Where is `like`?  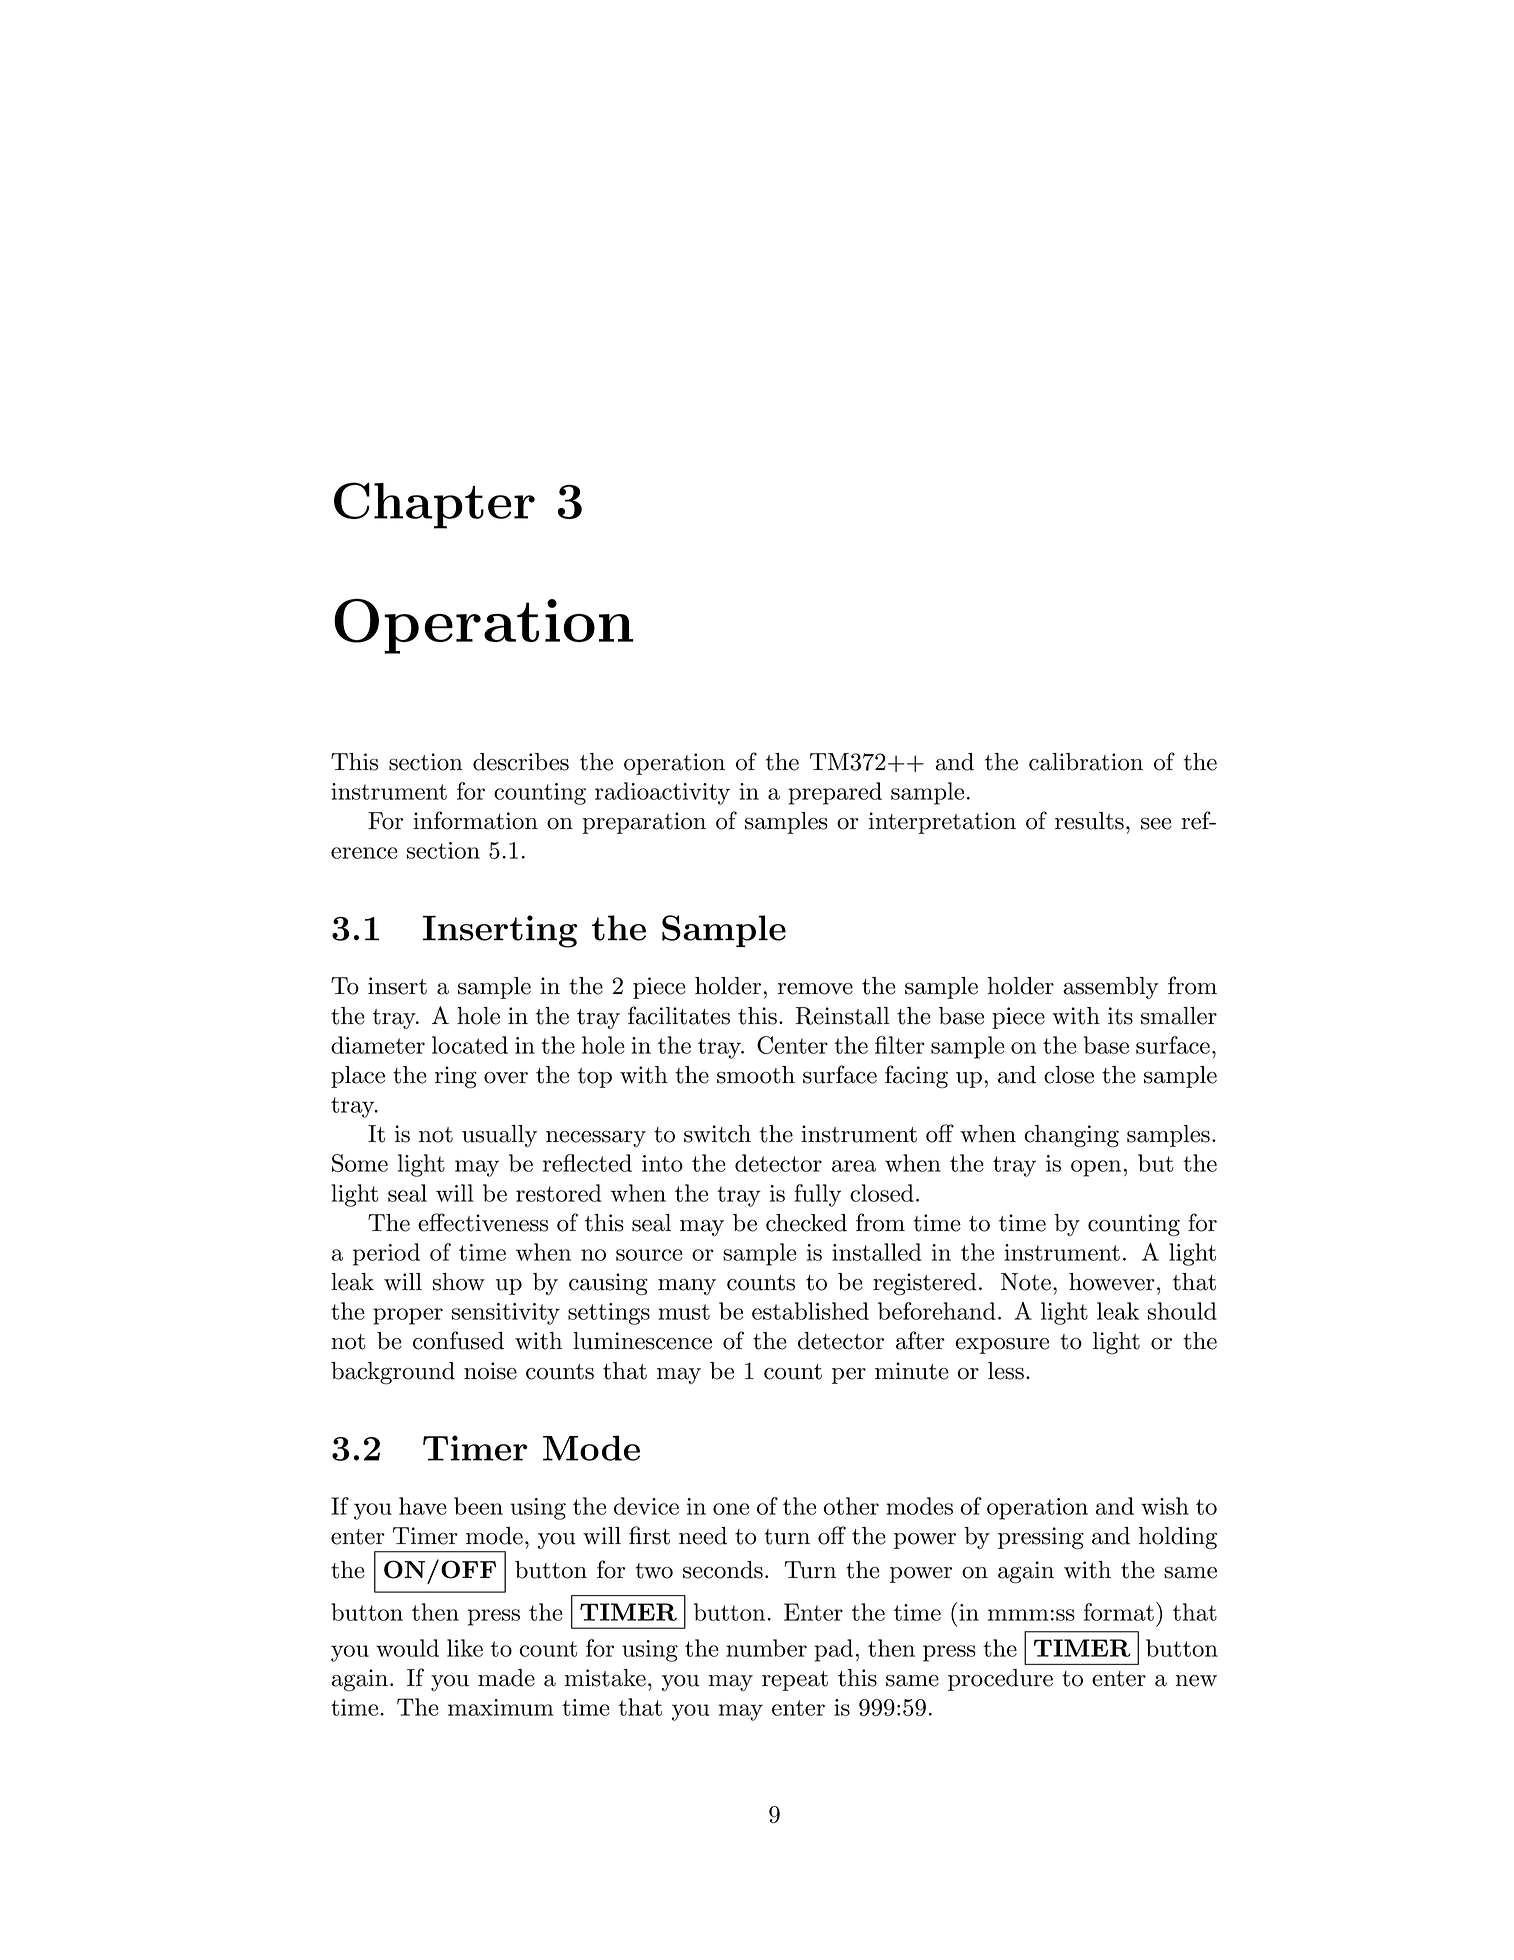
like is located at coordinates (465, 1648).
